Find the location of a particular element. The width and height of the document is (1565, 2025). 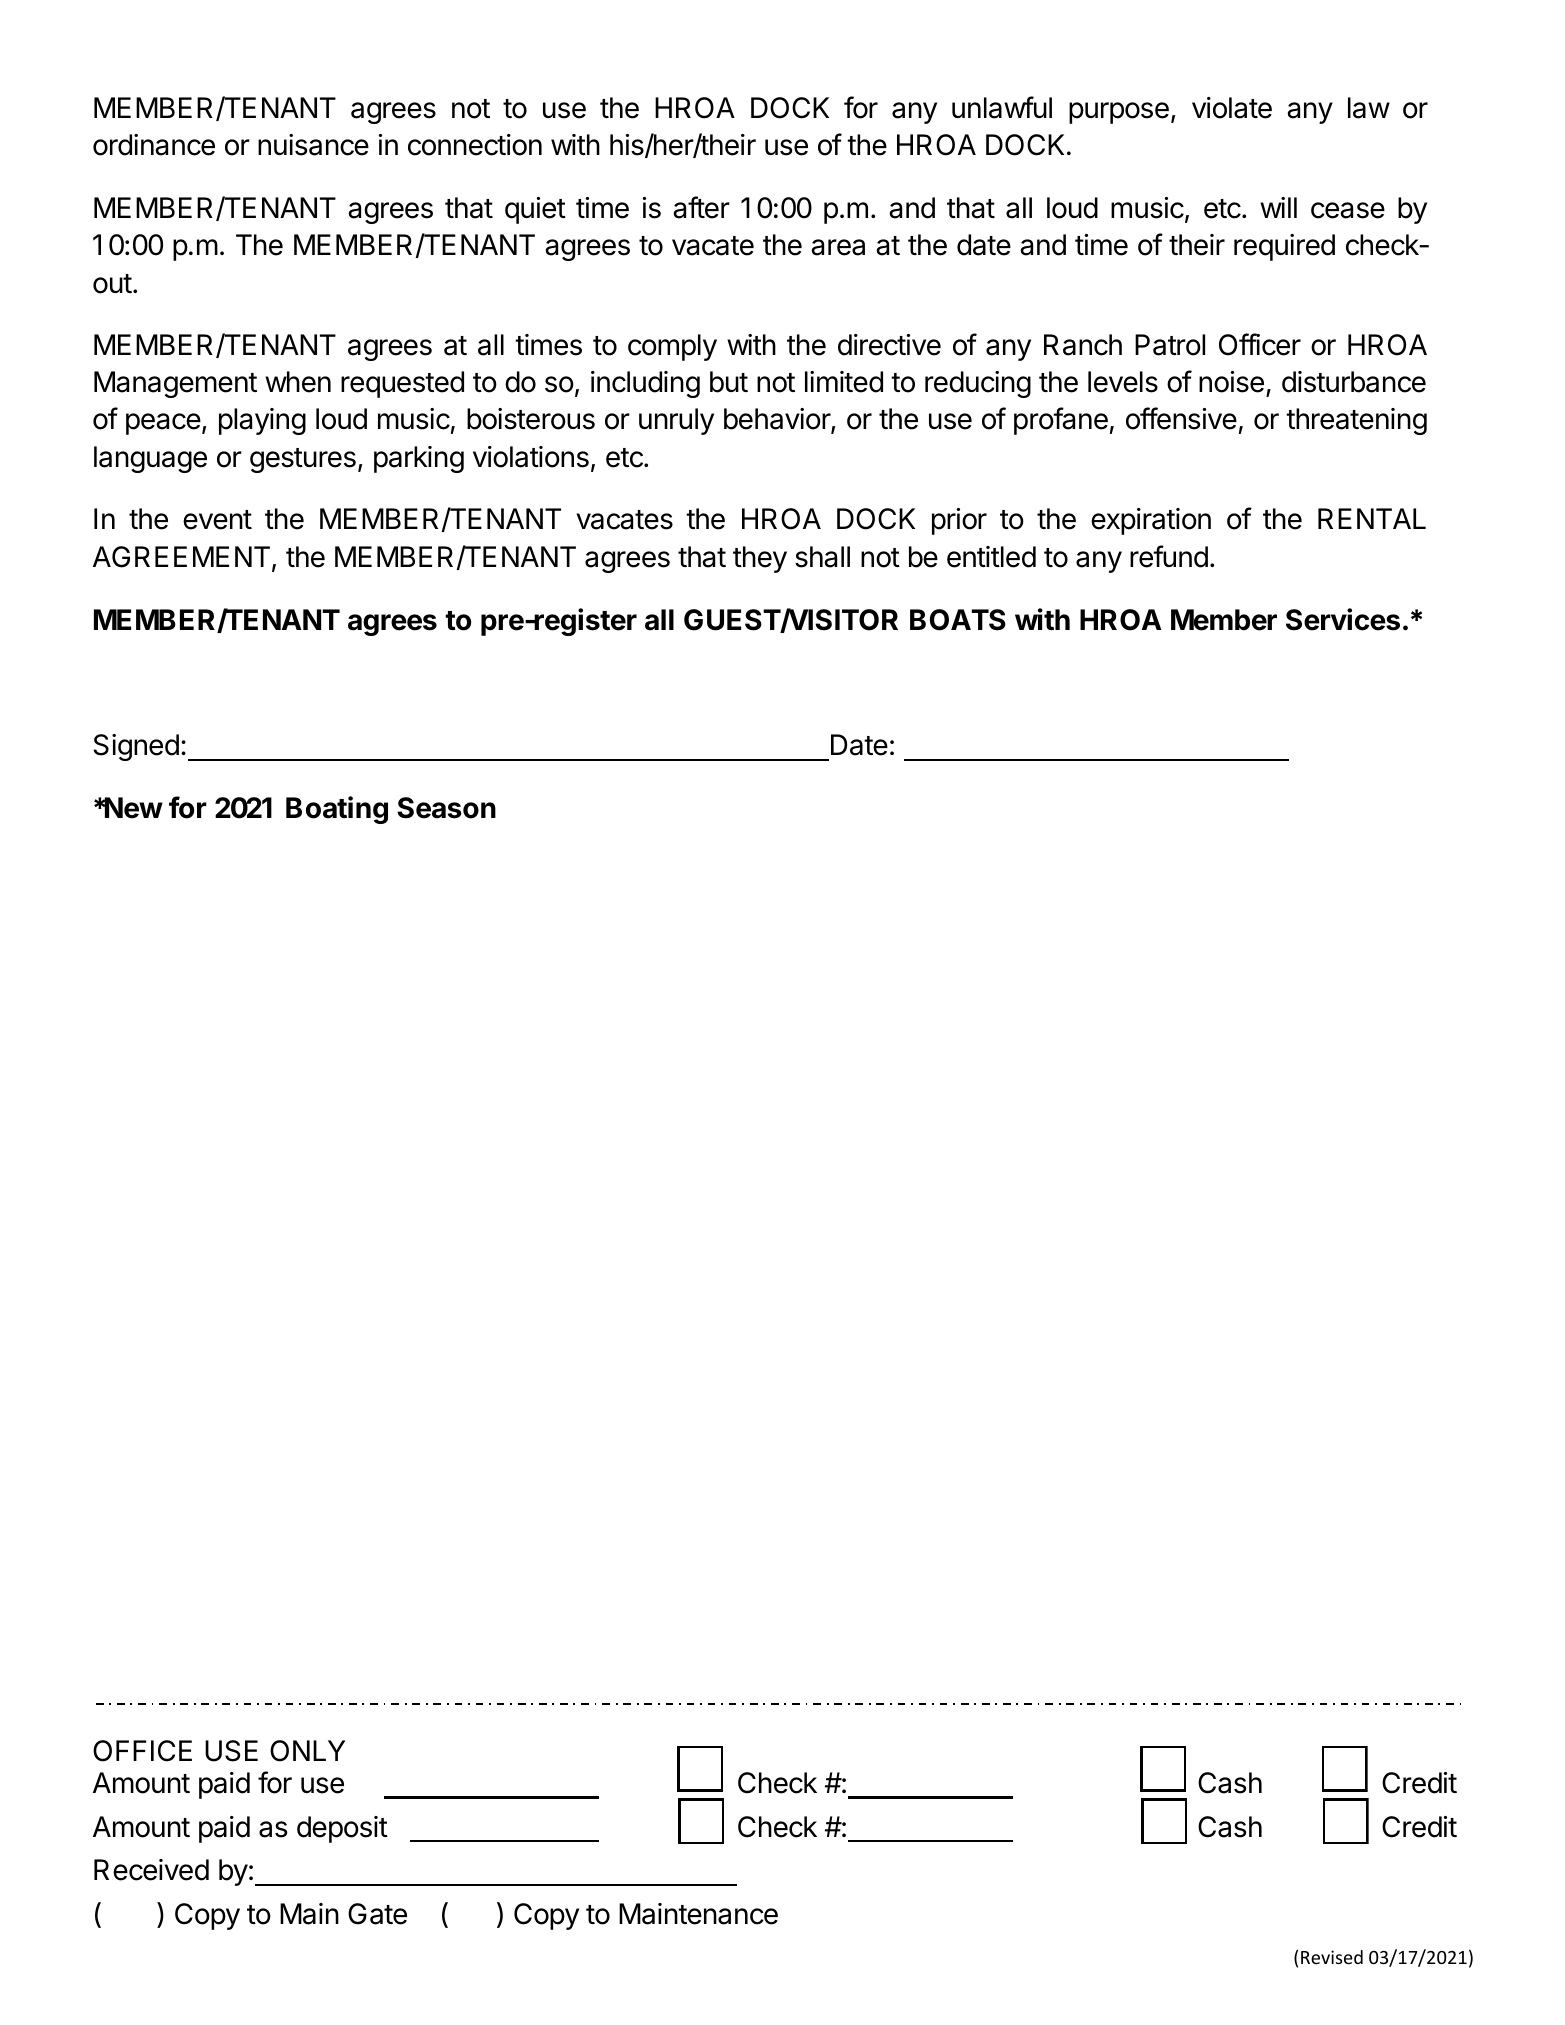

they is located at coordinates (760, 559).
